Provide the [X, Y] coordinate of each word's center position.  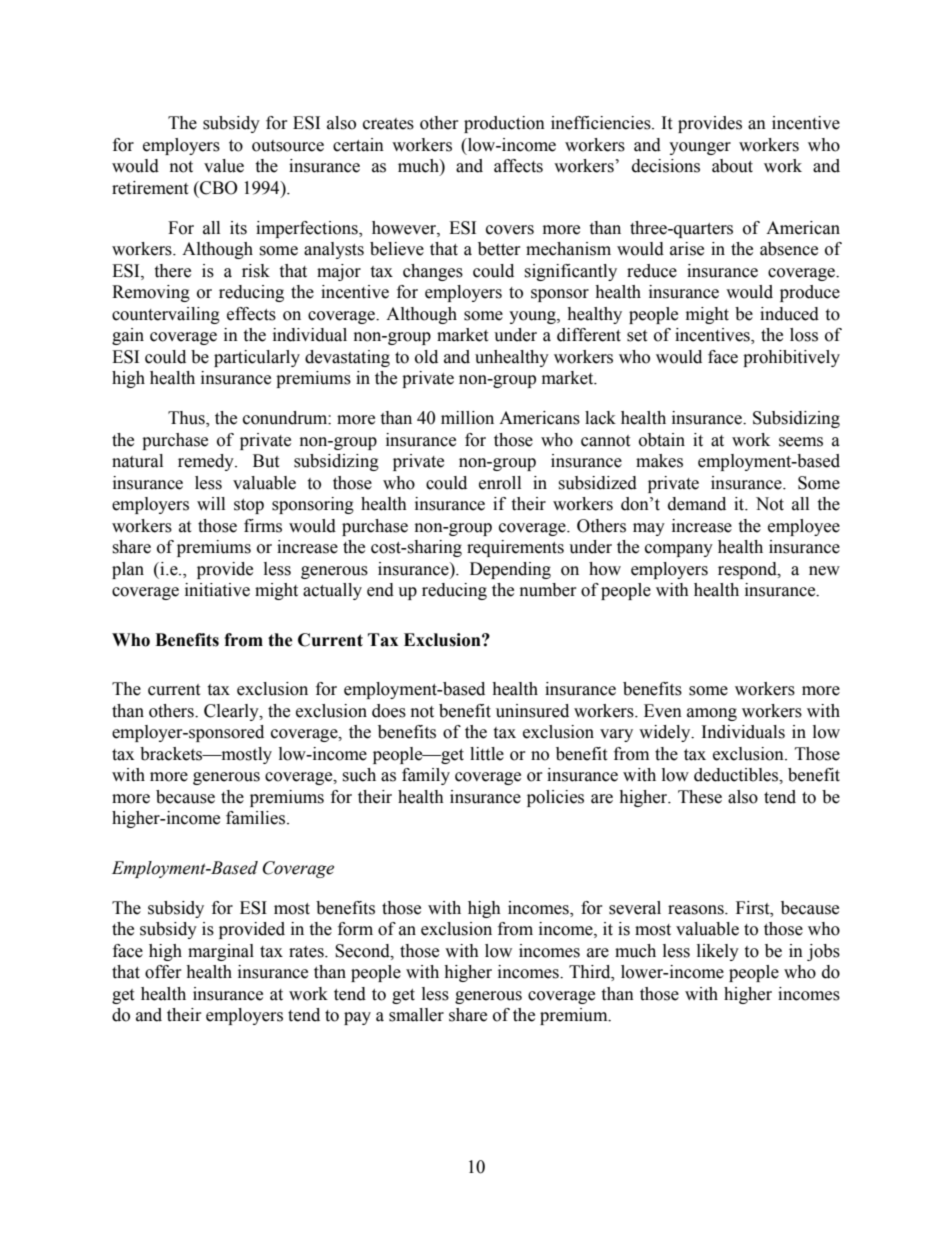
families [257, 818]
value [224, 166]
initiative [217, 590]
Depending [510, 570]
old [426, 357]
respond [748, 570]
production [504, 124]
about [732, 166]
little [487, 754]
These [700, 797]
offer [163, 972]
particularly [257, 358]
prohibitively [791, 358]
